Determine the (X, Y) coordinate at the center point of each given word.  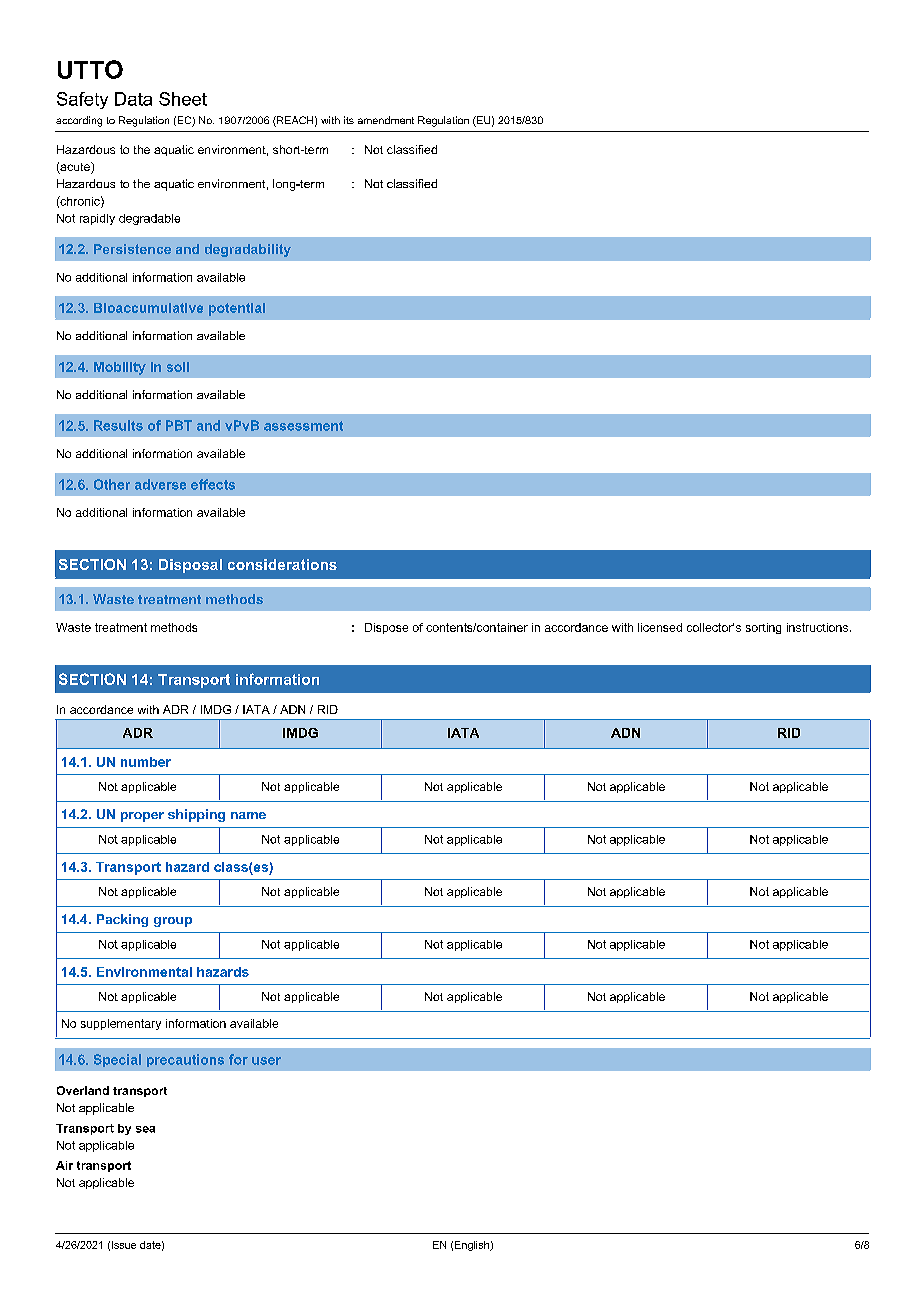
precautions (185, 1060)
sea (145, 1129)
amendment (386, 120)
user (266, 1061)
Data (133, 99)
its (349, 120)
